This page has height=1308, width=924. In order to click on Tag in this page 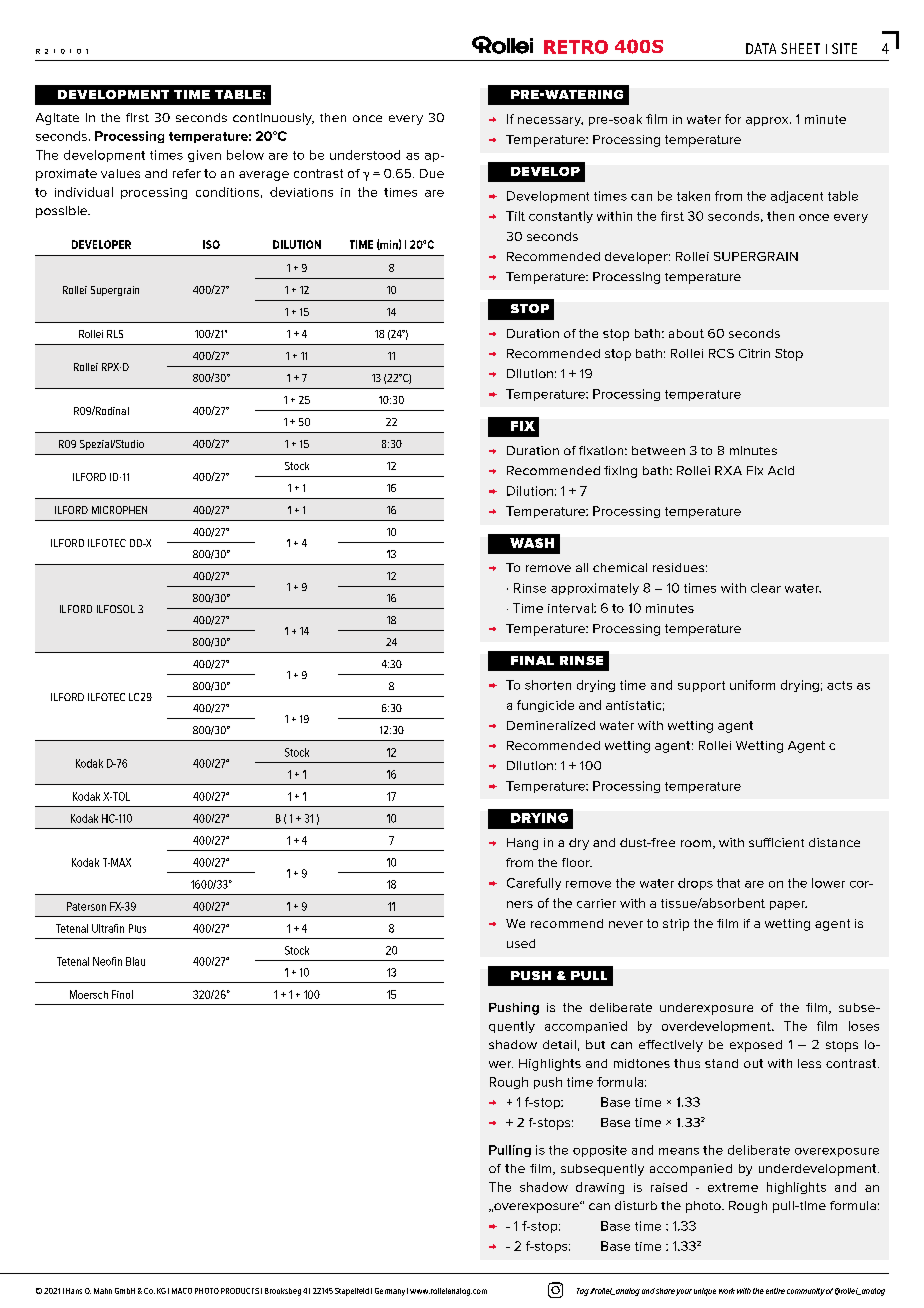, I will do `click(583, 1292)`.
